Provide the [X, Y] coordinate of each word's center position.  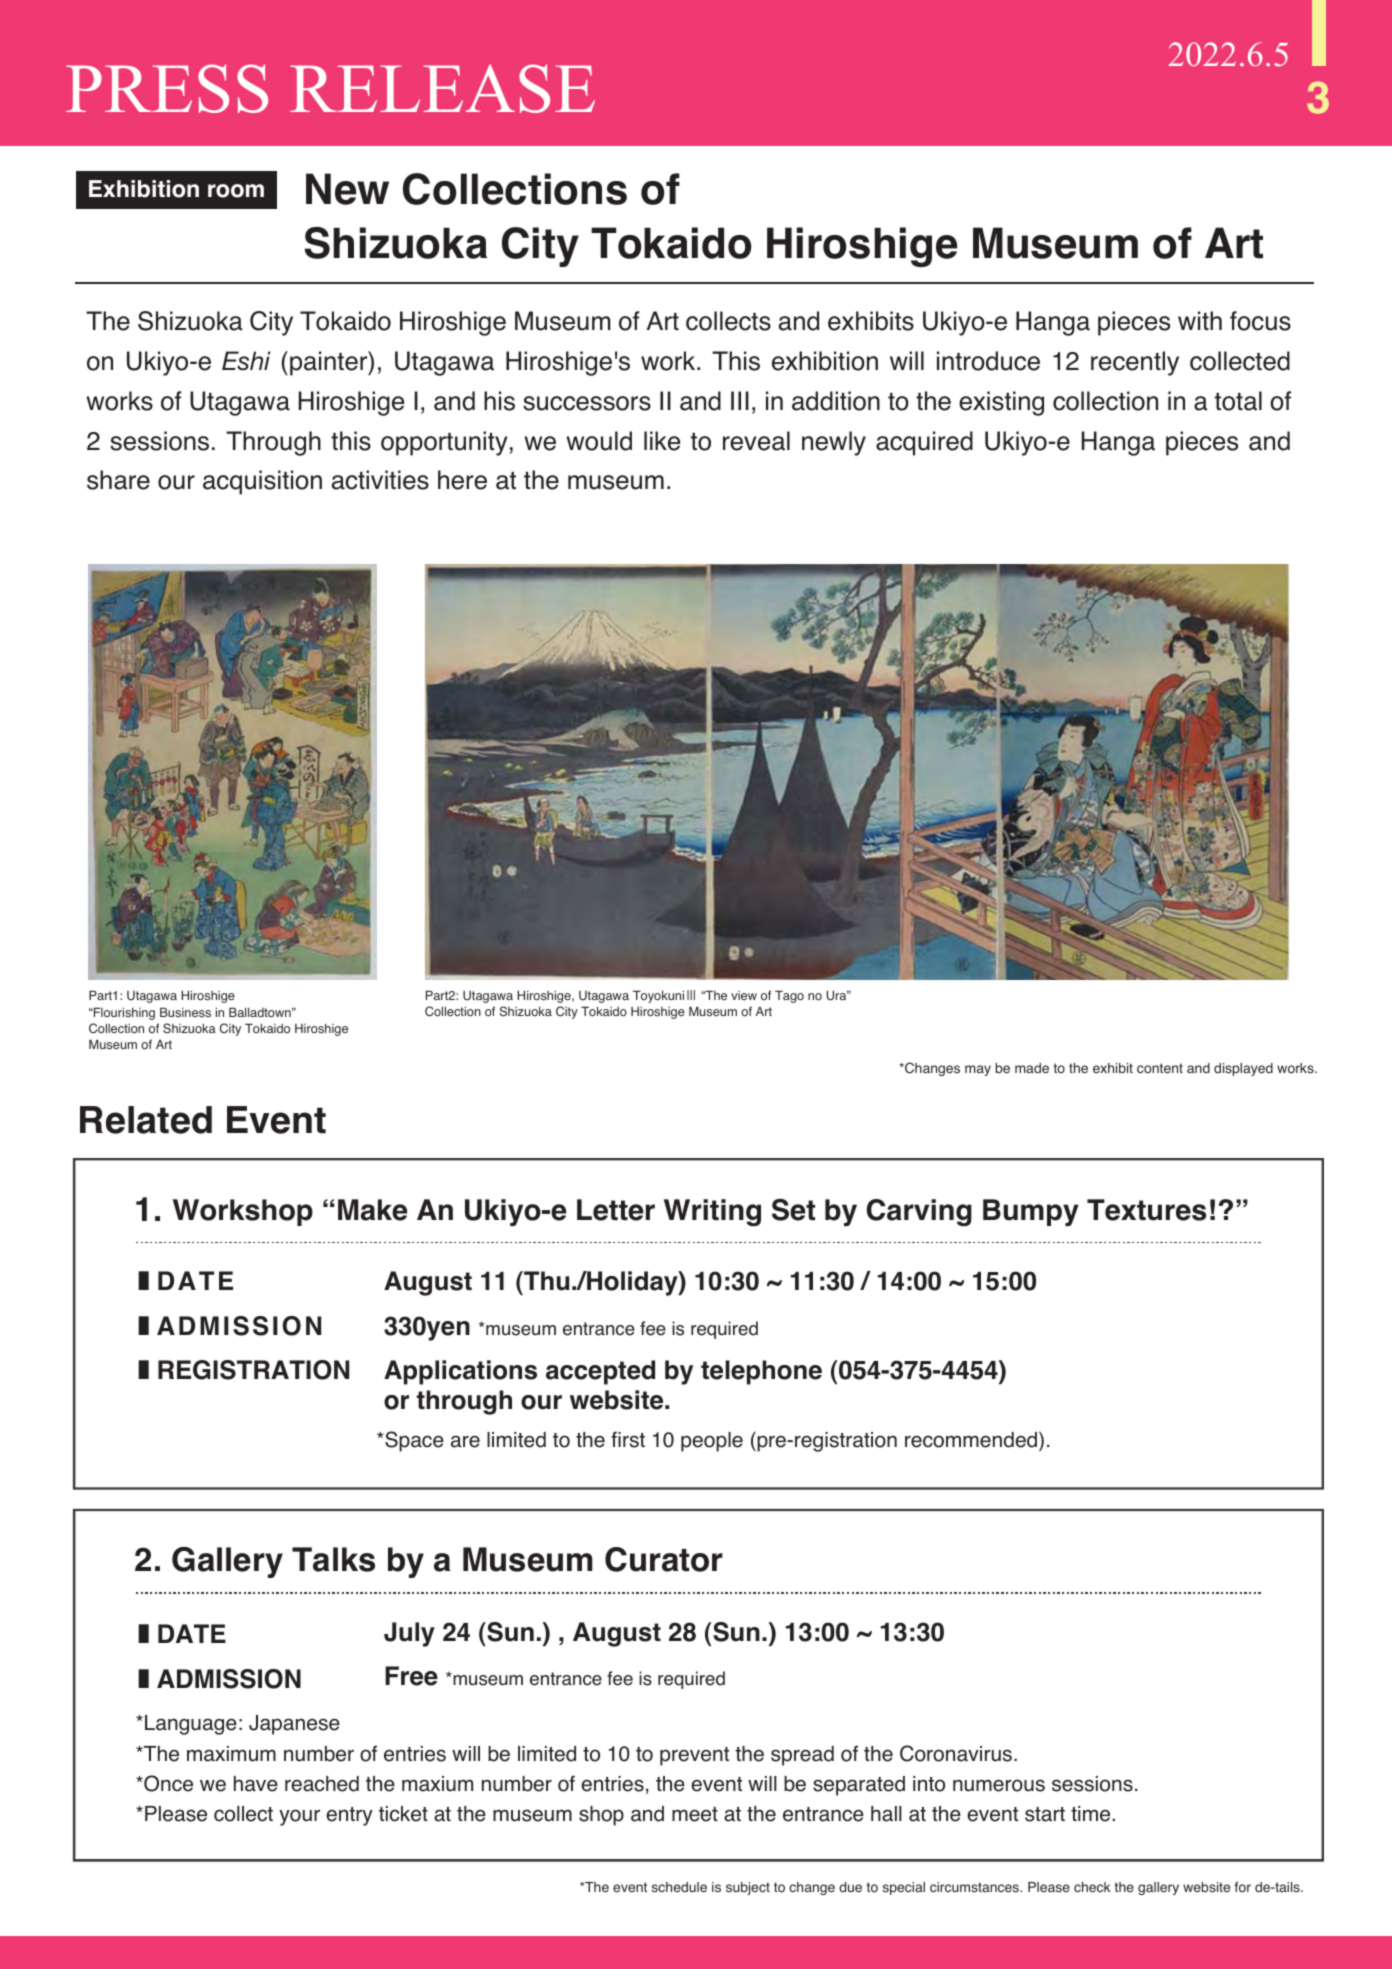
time [1090, 1814]
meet [695, 1814]
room [236, 191]
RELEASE [442, 88]
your [299, 1817]
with [1200, 320]
